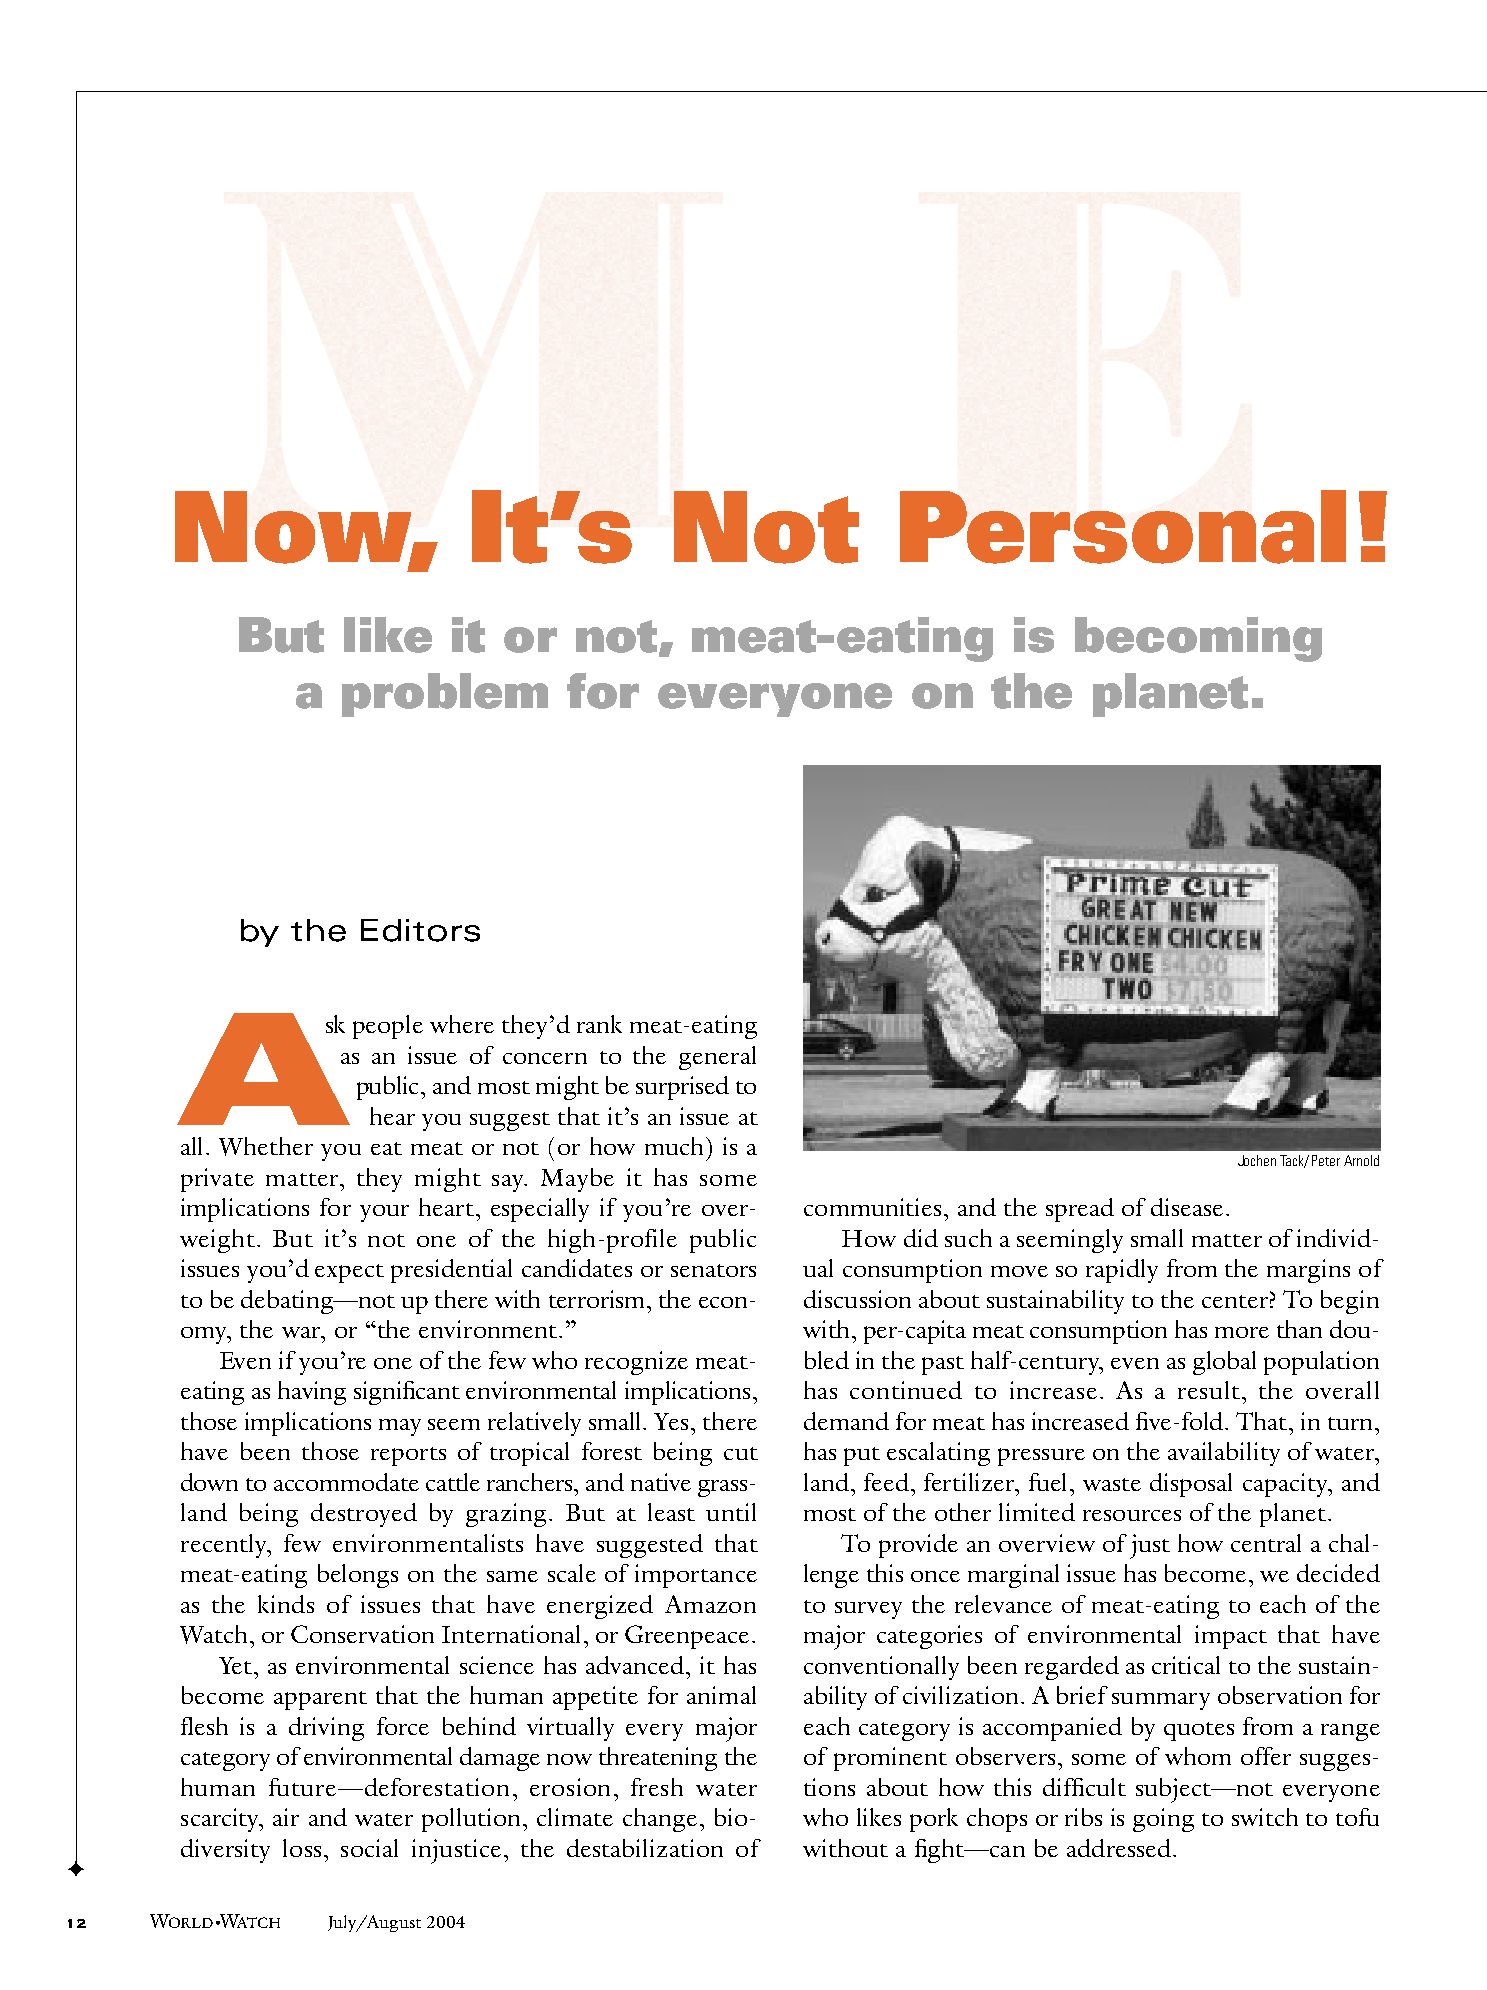 Image resolution: width=1487 pixels, height=1990 pixels. What do you see at coordinates (1198, 639) in the screenshot?
I see `becoming` at bounding box center [1198, 639].
